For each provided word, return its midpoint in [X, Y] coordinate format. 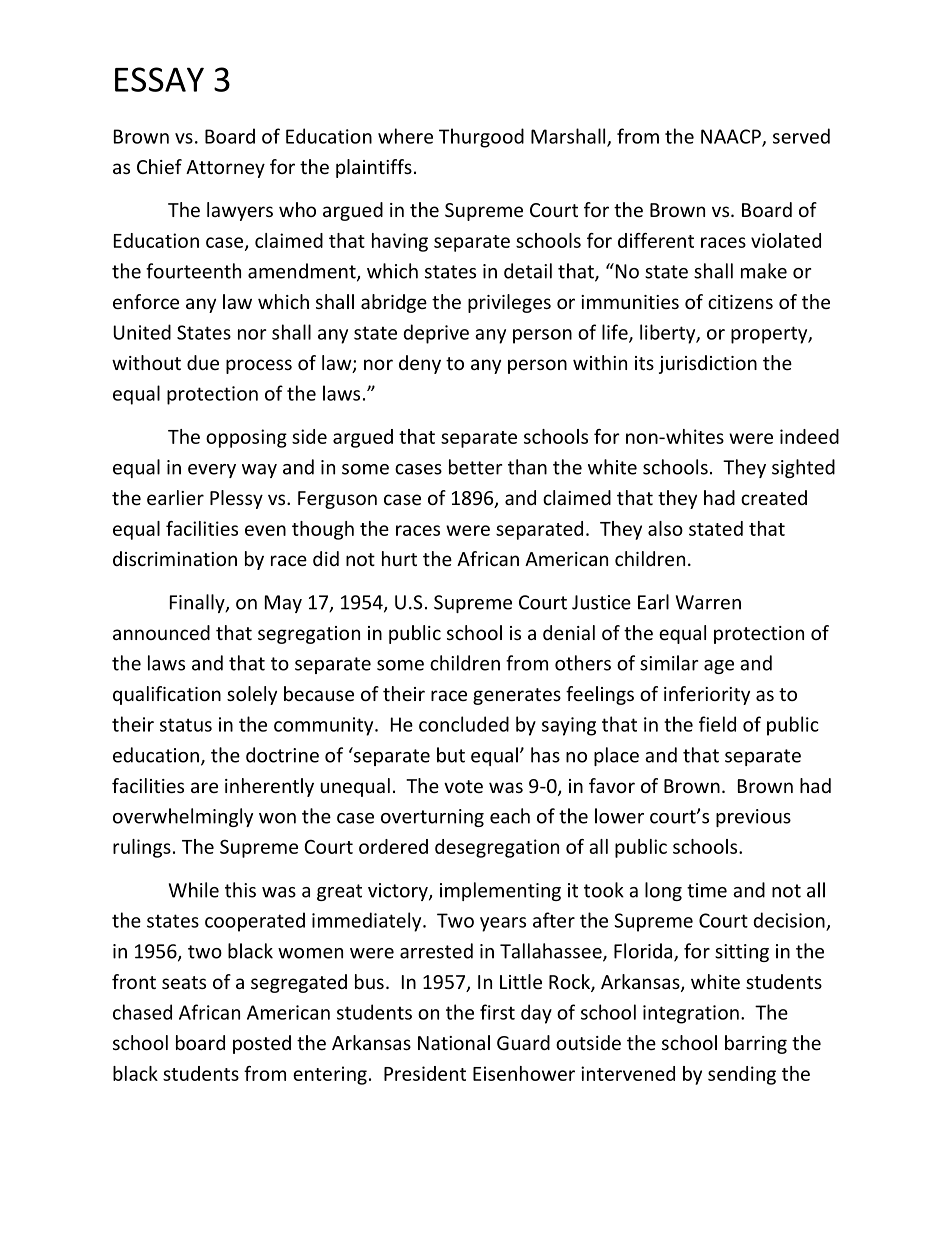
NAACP [732, 137]
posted [262, 1044]
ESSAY [159, 79]
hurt [399, 558]
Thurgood [481, 138]
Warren [708, 602]
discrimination [175, 558]
